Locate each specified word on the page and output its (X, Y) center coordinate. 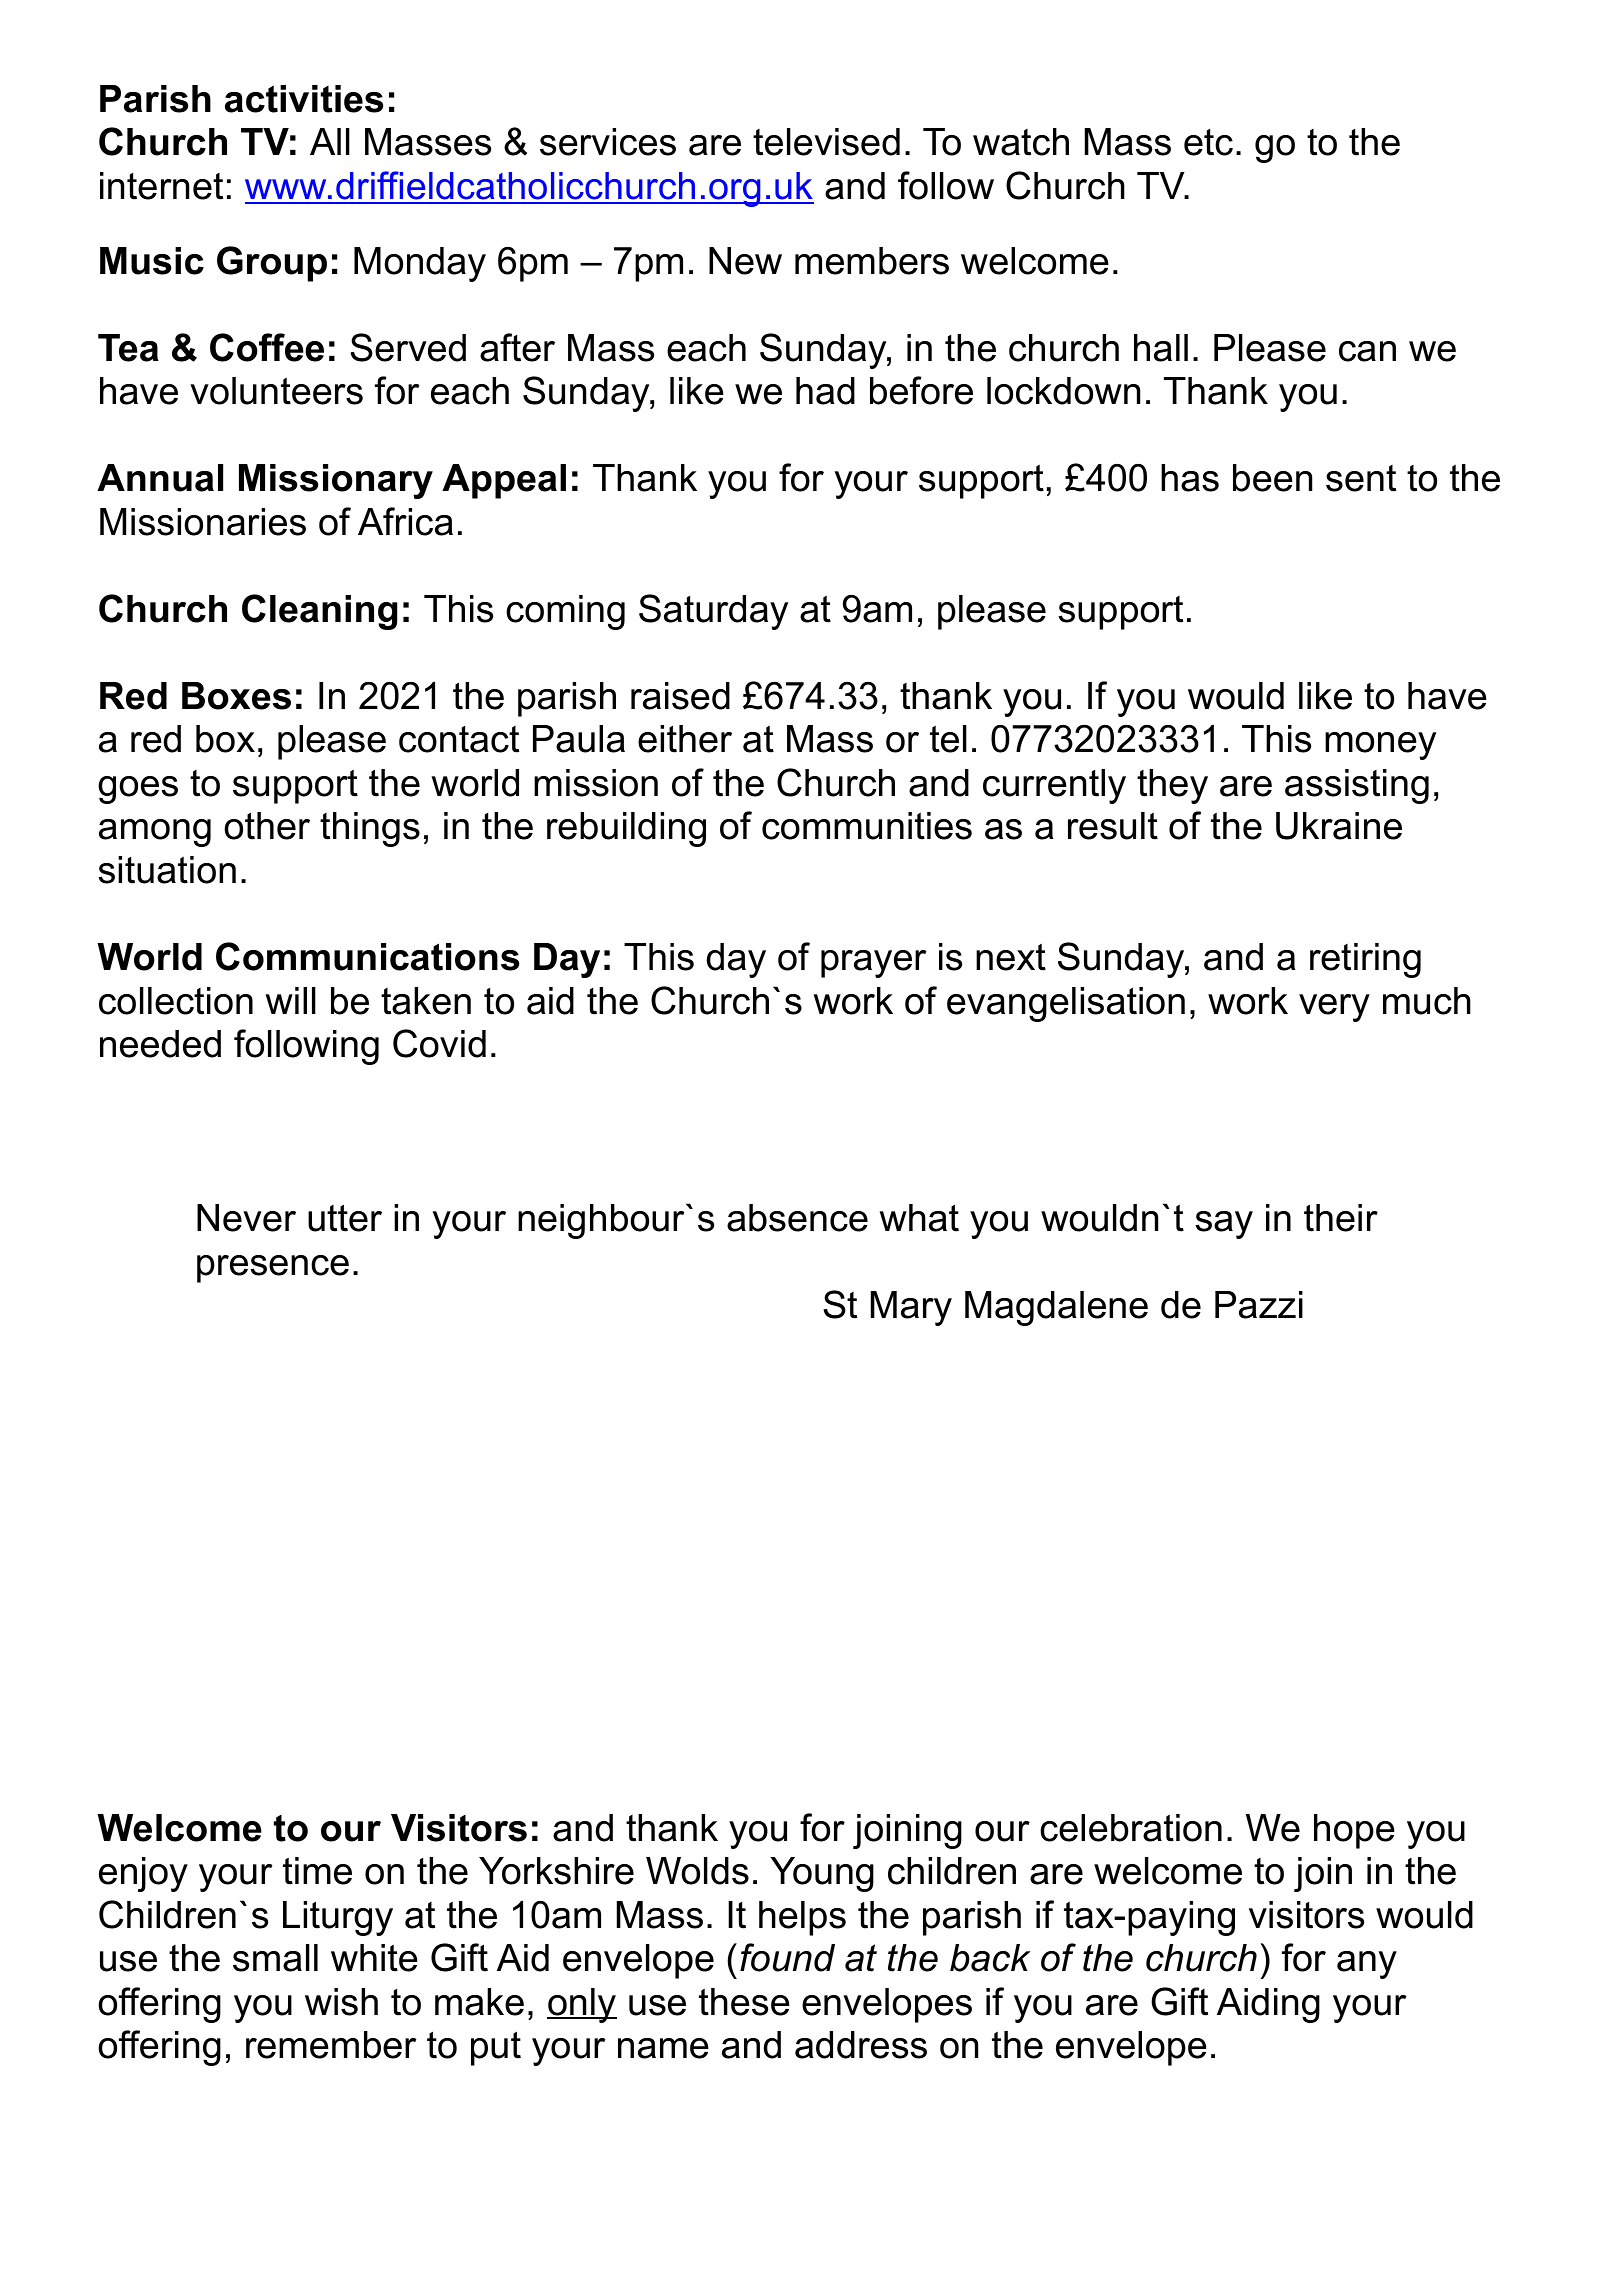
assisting (1357, 786)
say (1224, 1225)
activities (304, 99)
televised (826, 142)
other (267, 826)
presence (273, 1269)
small (275, 1958)
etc (1208, 142)
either (685, 739)
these (744, 2002)
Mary (911, 1308)
